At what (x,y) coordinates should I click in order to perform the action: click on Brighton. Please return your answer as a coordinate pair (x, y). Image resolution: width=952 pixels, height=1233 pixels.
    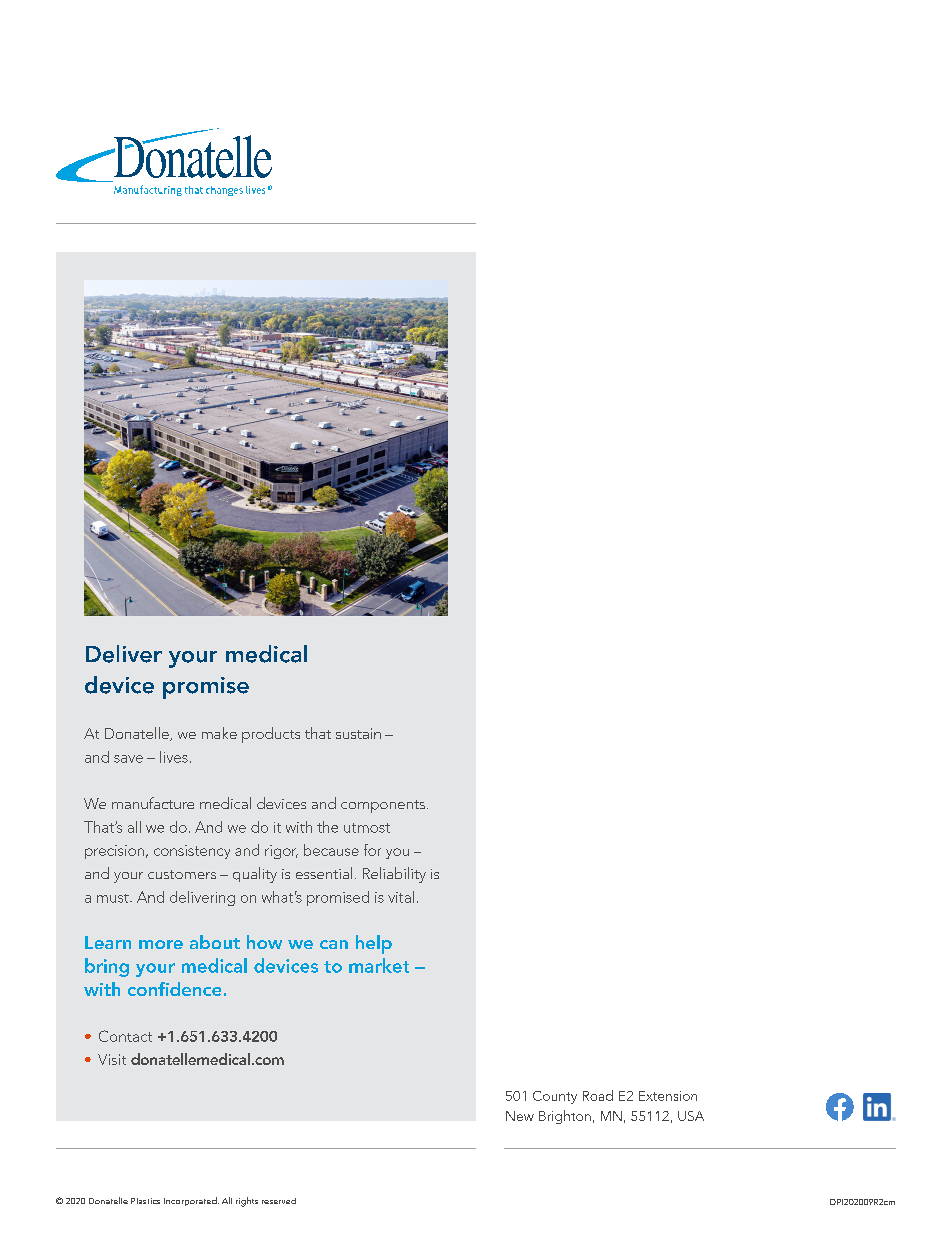
    Looking at the image, I should click on (565, 1117).
